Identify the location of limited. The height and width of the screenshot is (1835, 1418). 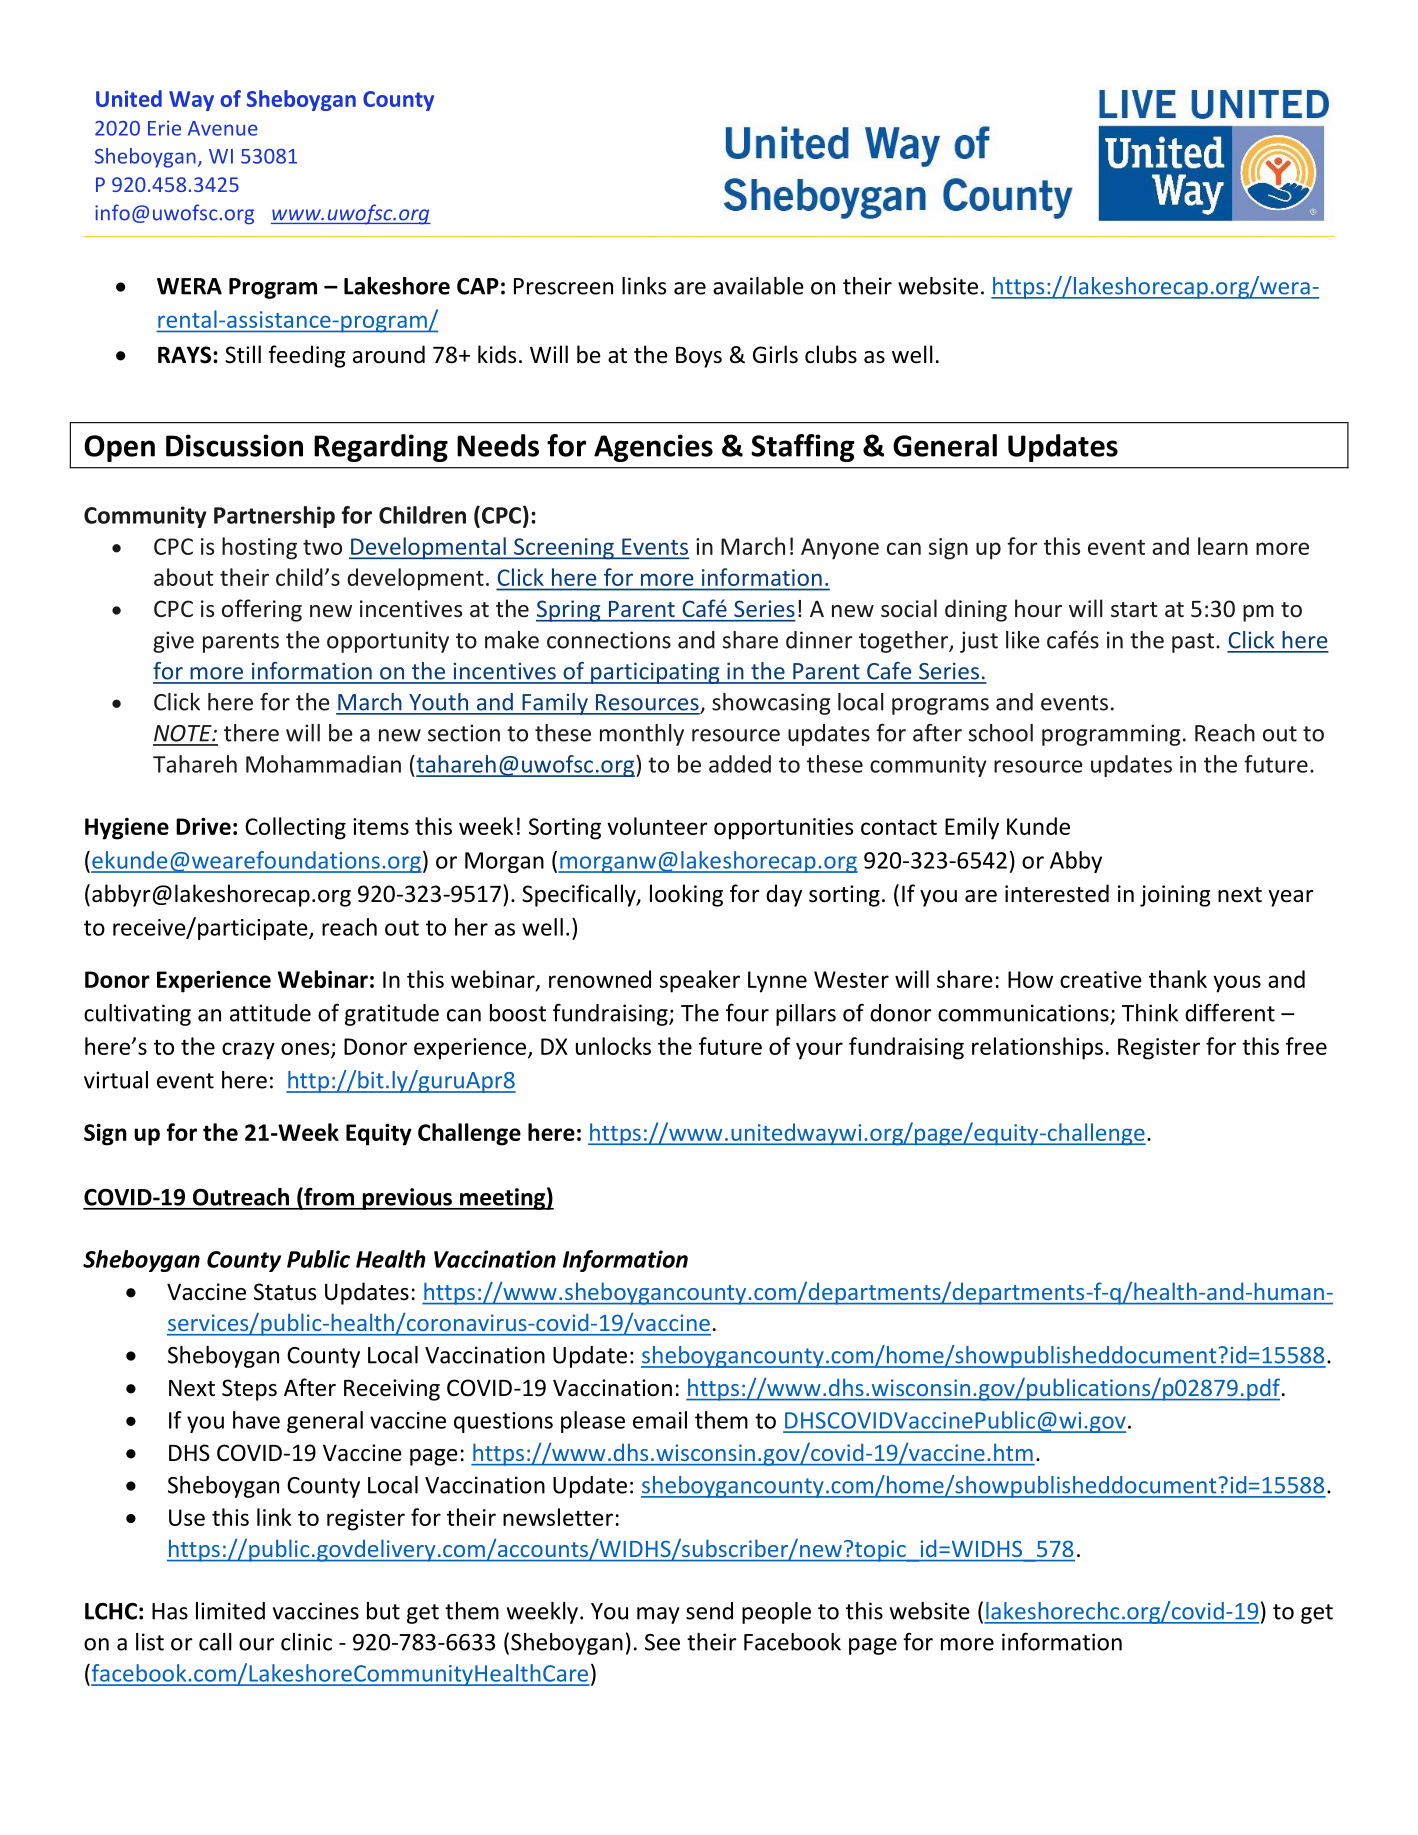
(230, 1611).
